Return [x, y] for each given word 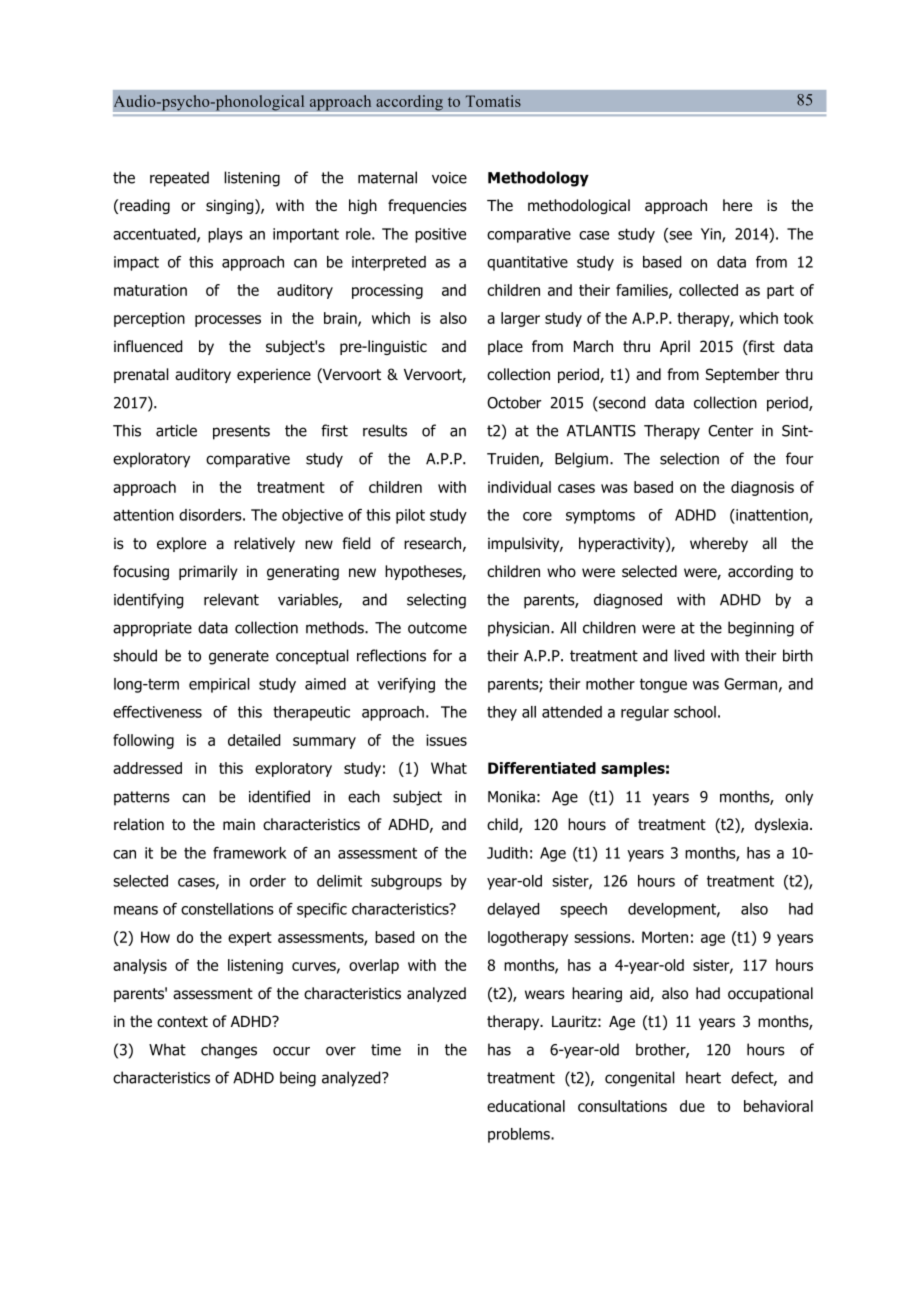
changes [229, 1051]
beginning [761, 629]
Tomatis [493, 101]
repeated [179, 179]
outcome [437, 628]
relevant [231, 599]
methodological [579, 206]
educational [526, 1106]
